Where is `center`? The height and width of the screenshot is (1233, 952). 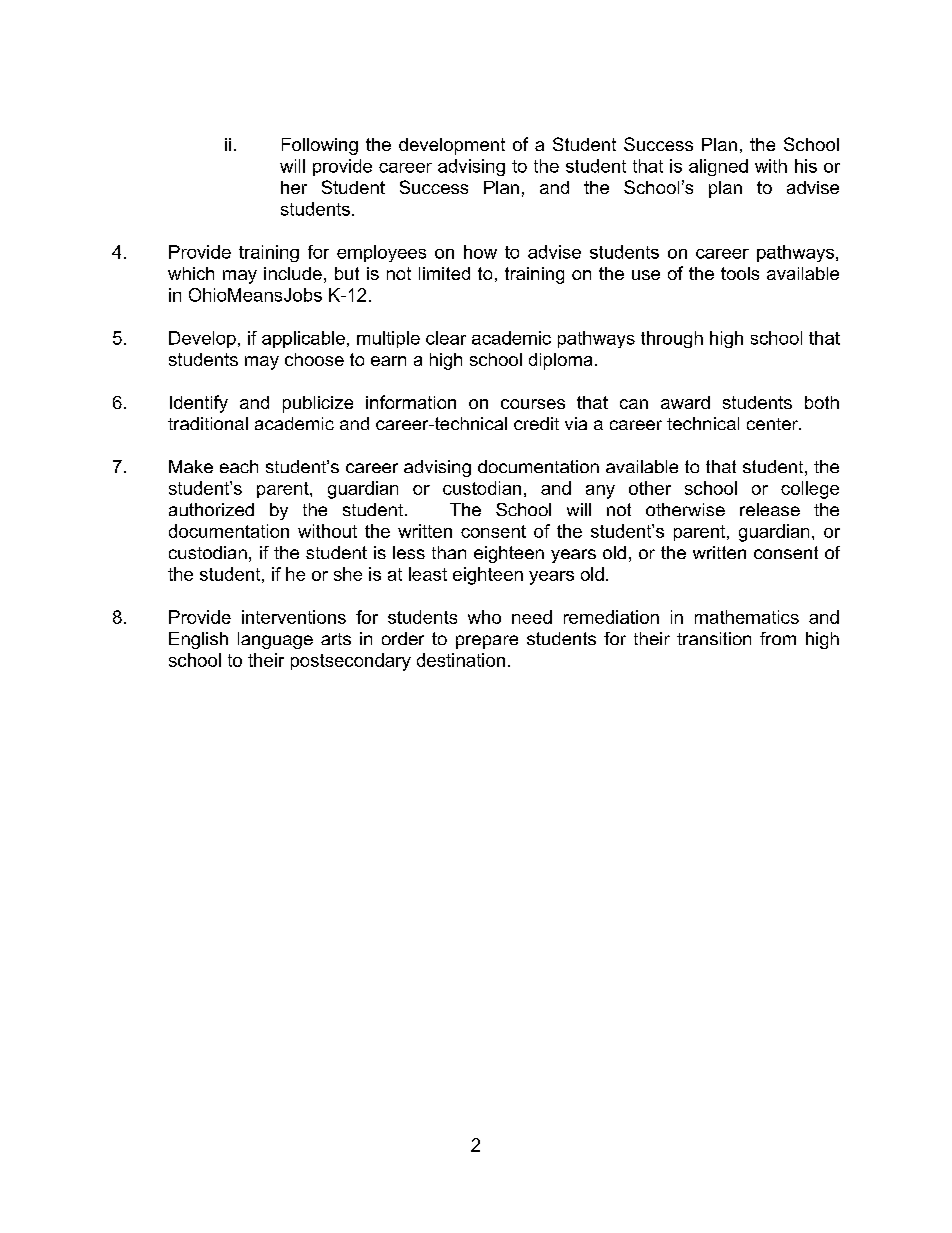
center is located at coordinates (774, 424).
